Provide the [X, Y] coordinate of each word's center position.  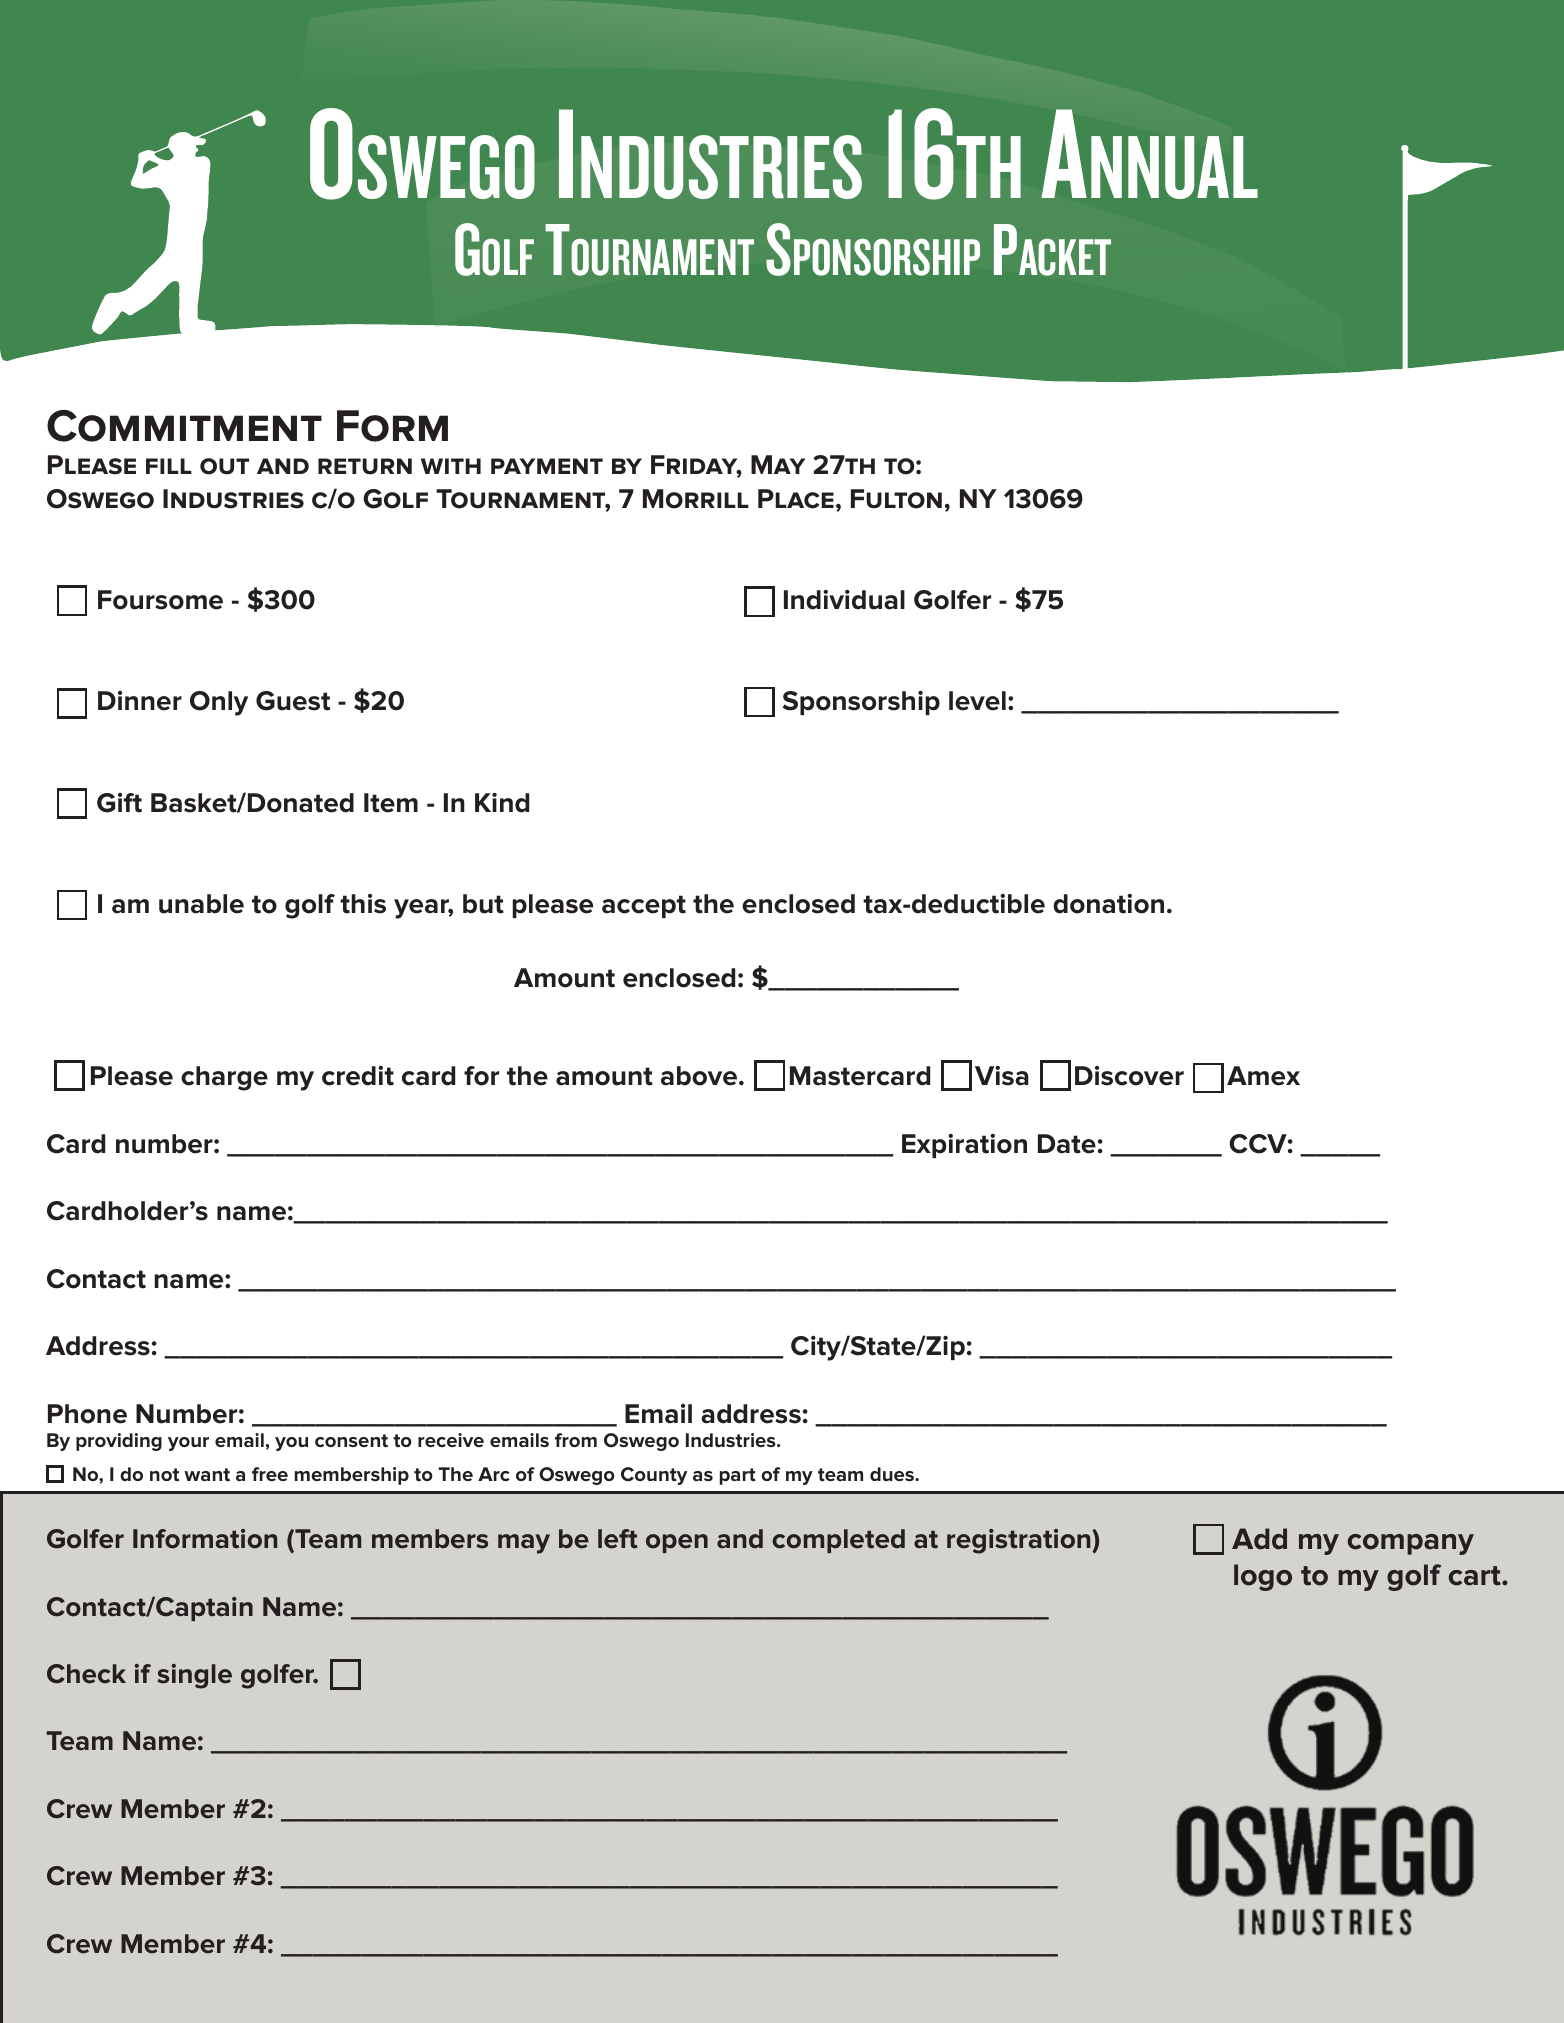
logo [1263, 1577]
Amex [1263, 1076]
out [224, 466]
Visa [1002, 1076]
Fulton [896, 499]
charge [224, 1078]
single [194, 1676]
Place [796, 499]
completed [838, 1541]
